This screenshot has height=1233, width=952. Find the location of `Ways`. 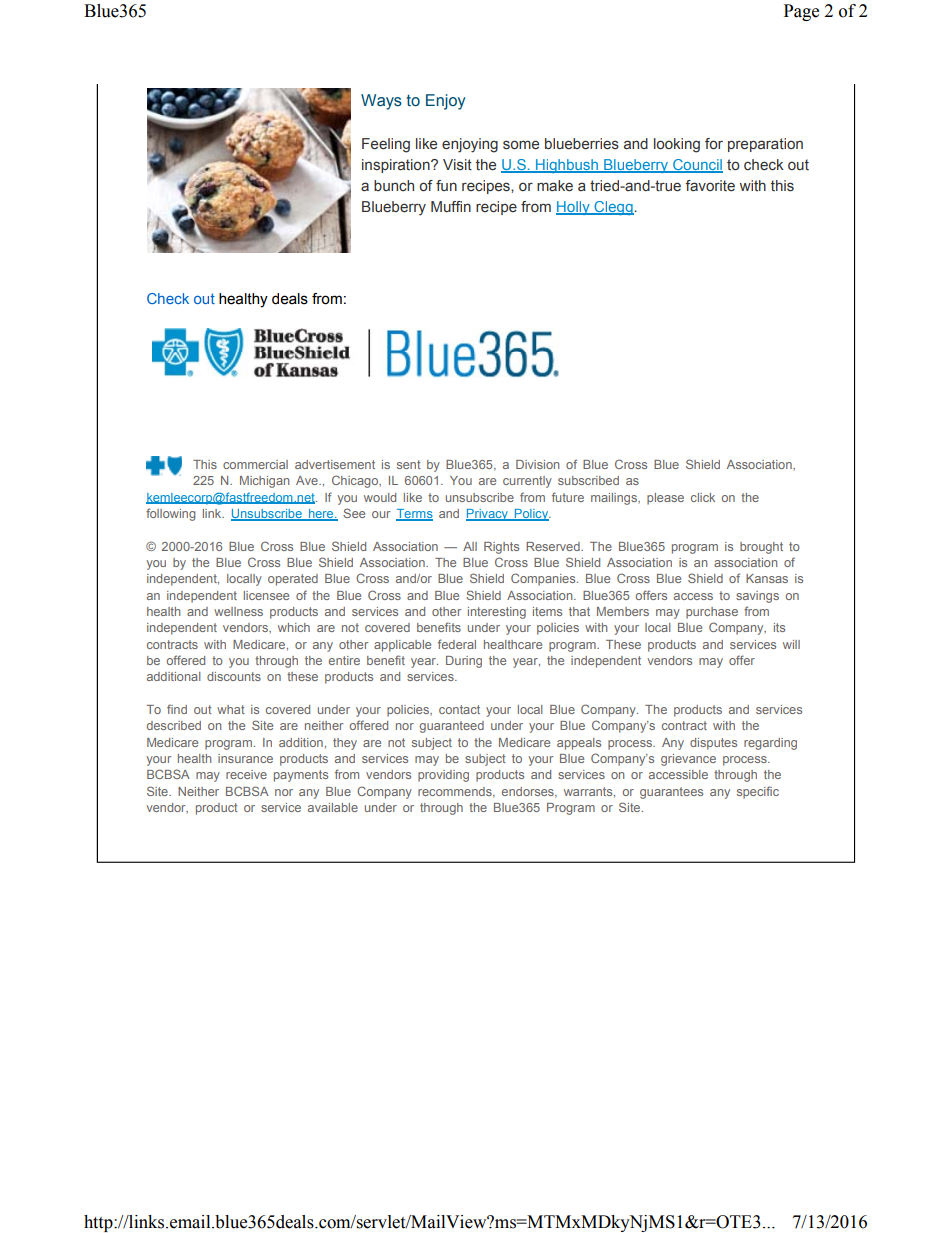

Ways is located at coordinates (381, 102).
